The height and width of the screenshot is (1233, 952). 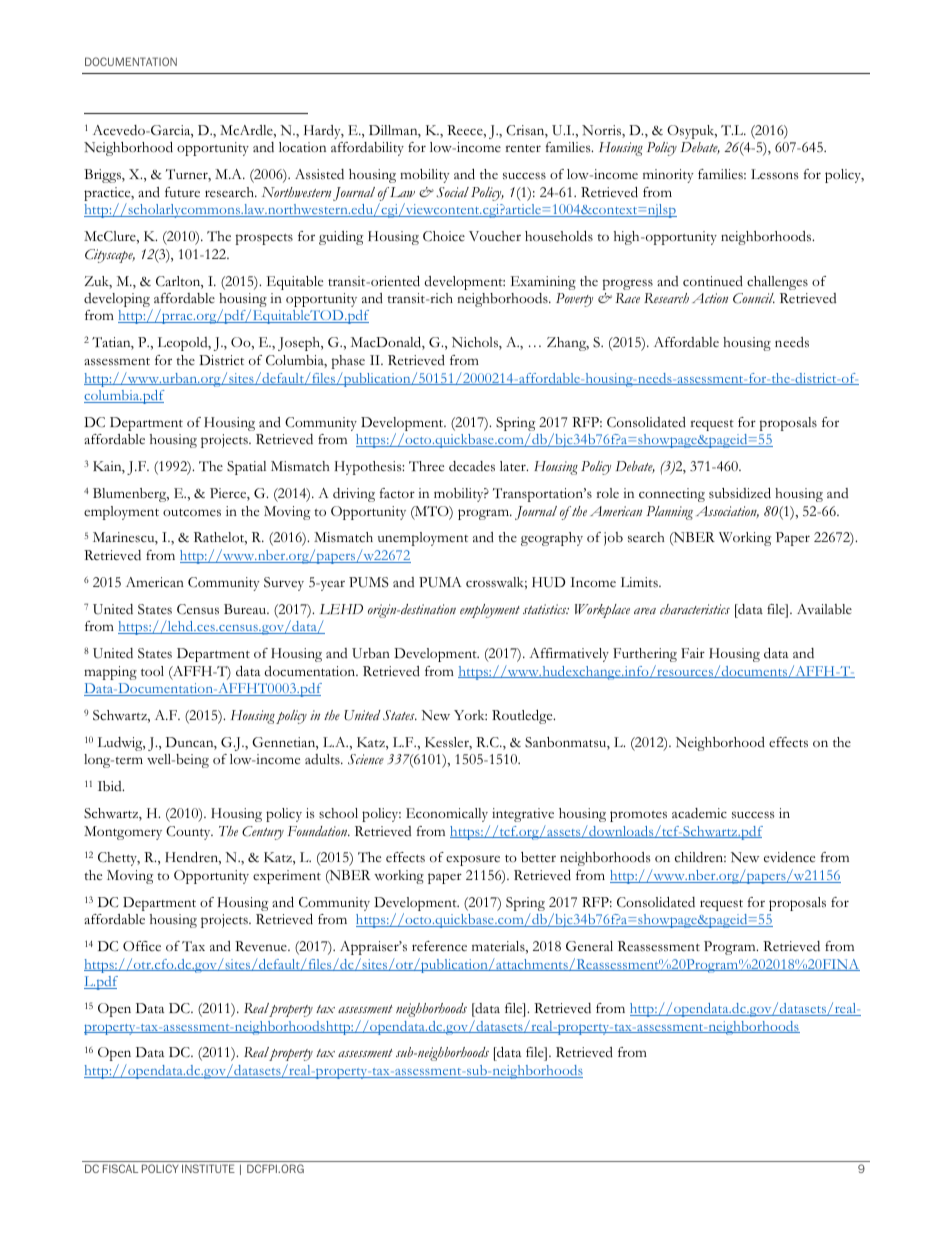 I want to click on decades, so click(x=472, y=466).
